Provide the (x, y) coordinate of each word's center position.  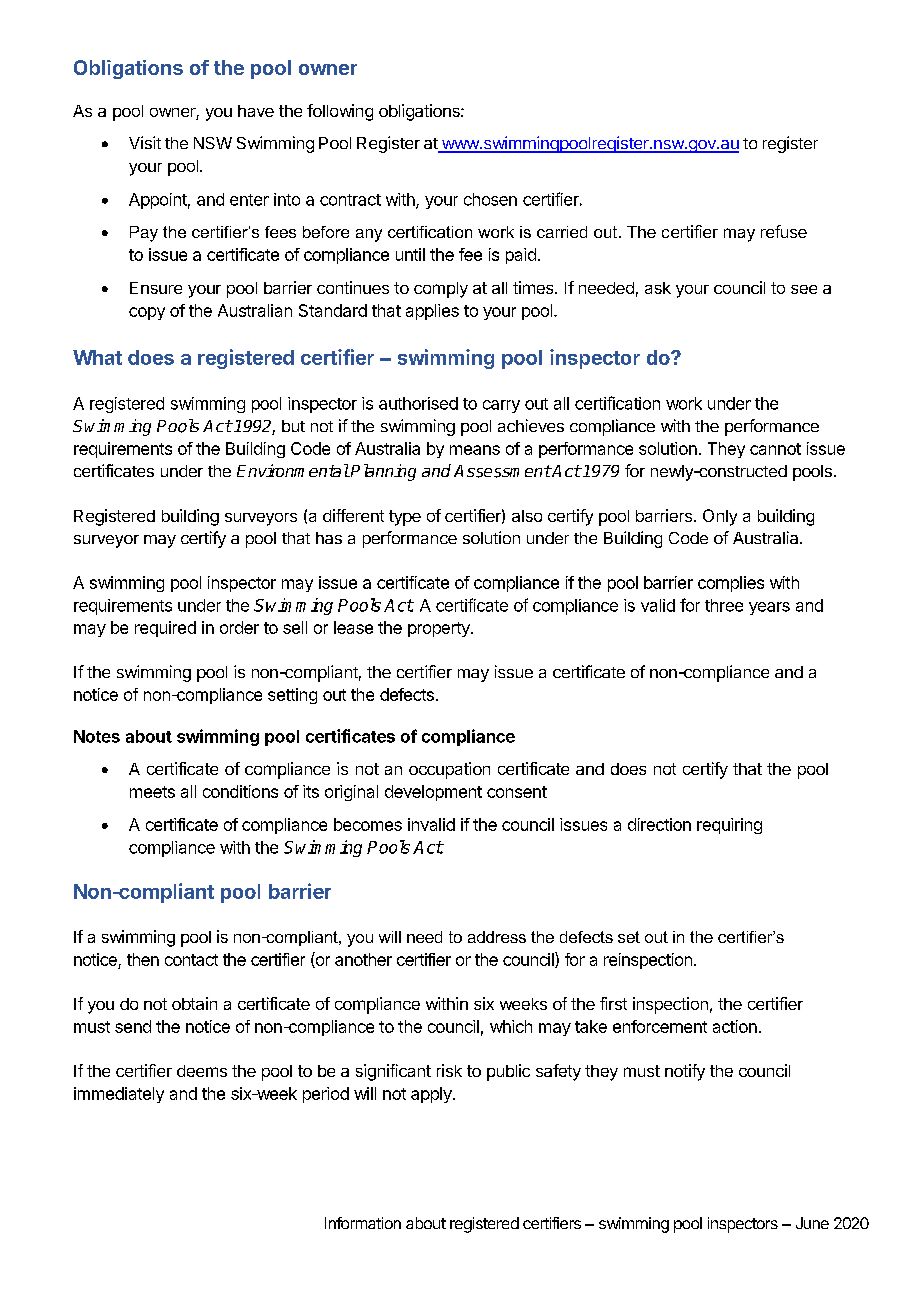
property (440, 629)
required (165, 629)
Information (363, 1223)
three (724, 605)
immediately (119, 1095)
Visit (145, 142)
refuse (784, 231)
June (812, 1223)
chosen (490, 199)
